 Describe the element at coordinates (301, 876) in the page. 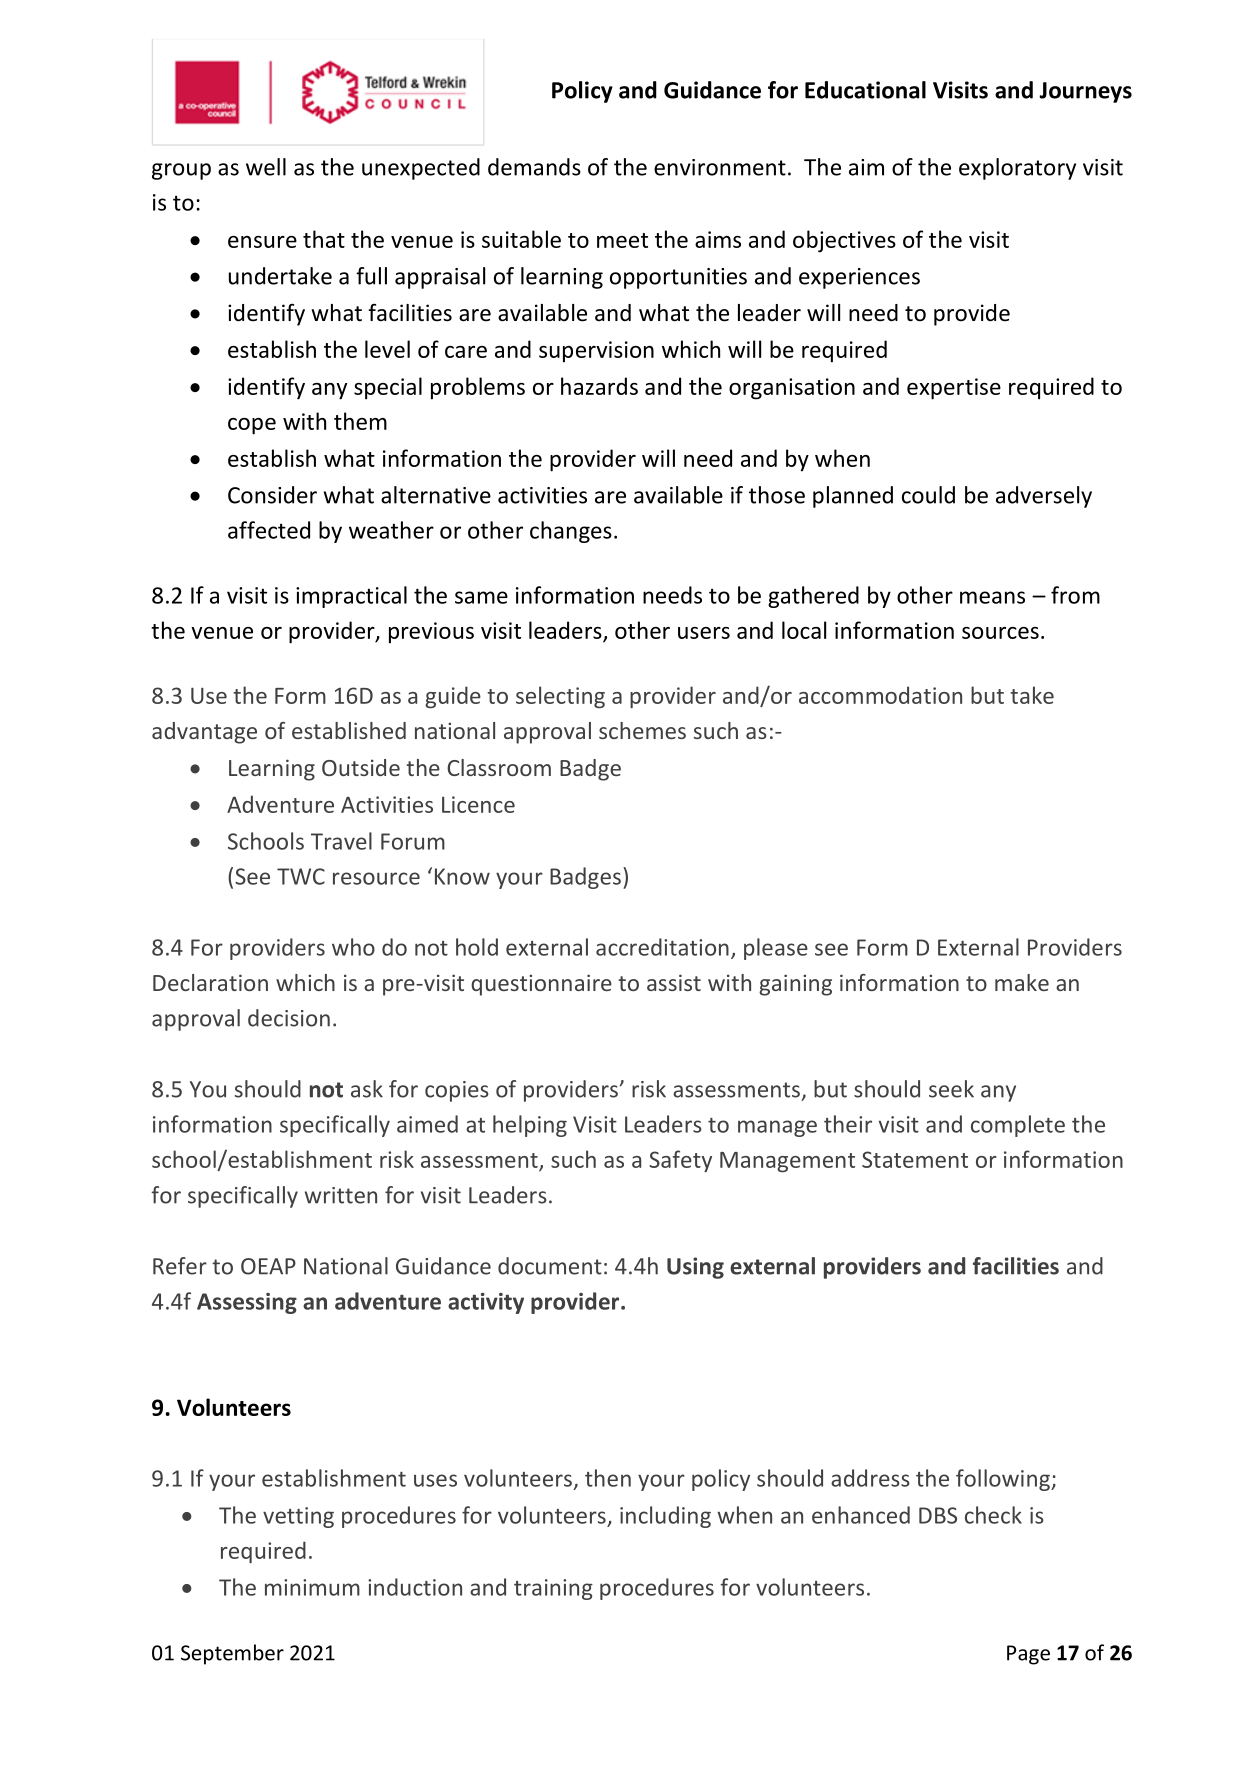

I see `TWC` at that location.
